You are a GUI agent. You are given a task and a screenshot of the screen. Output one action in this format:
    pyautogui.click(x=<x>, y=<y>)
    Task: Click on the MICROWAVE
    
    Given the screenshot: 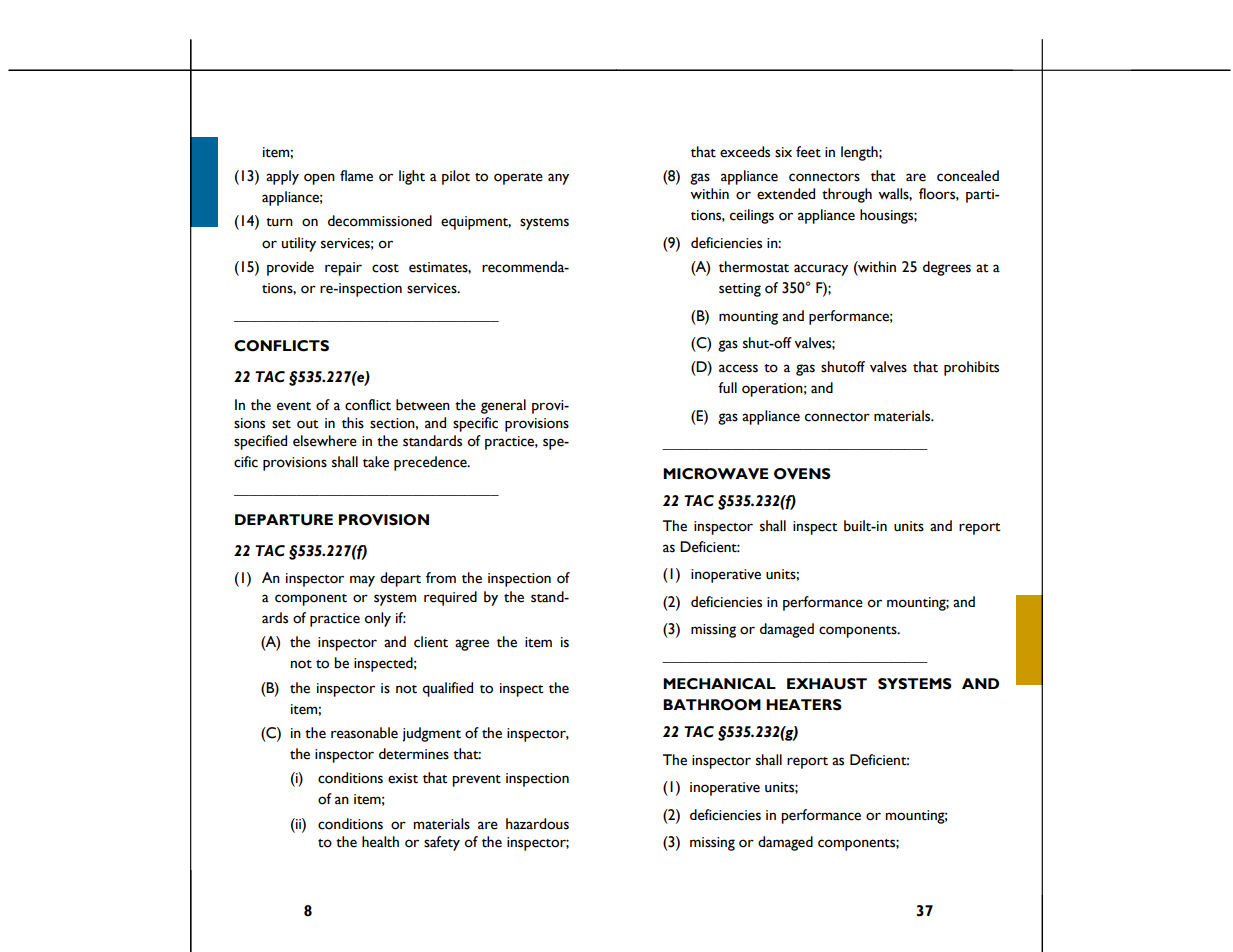 What is the action you would take?
    pyautogui.click(x=715, y=474)
